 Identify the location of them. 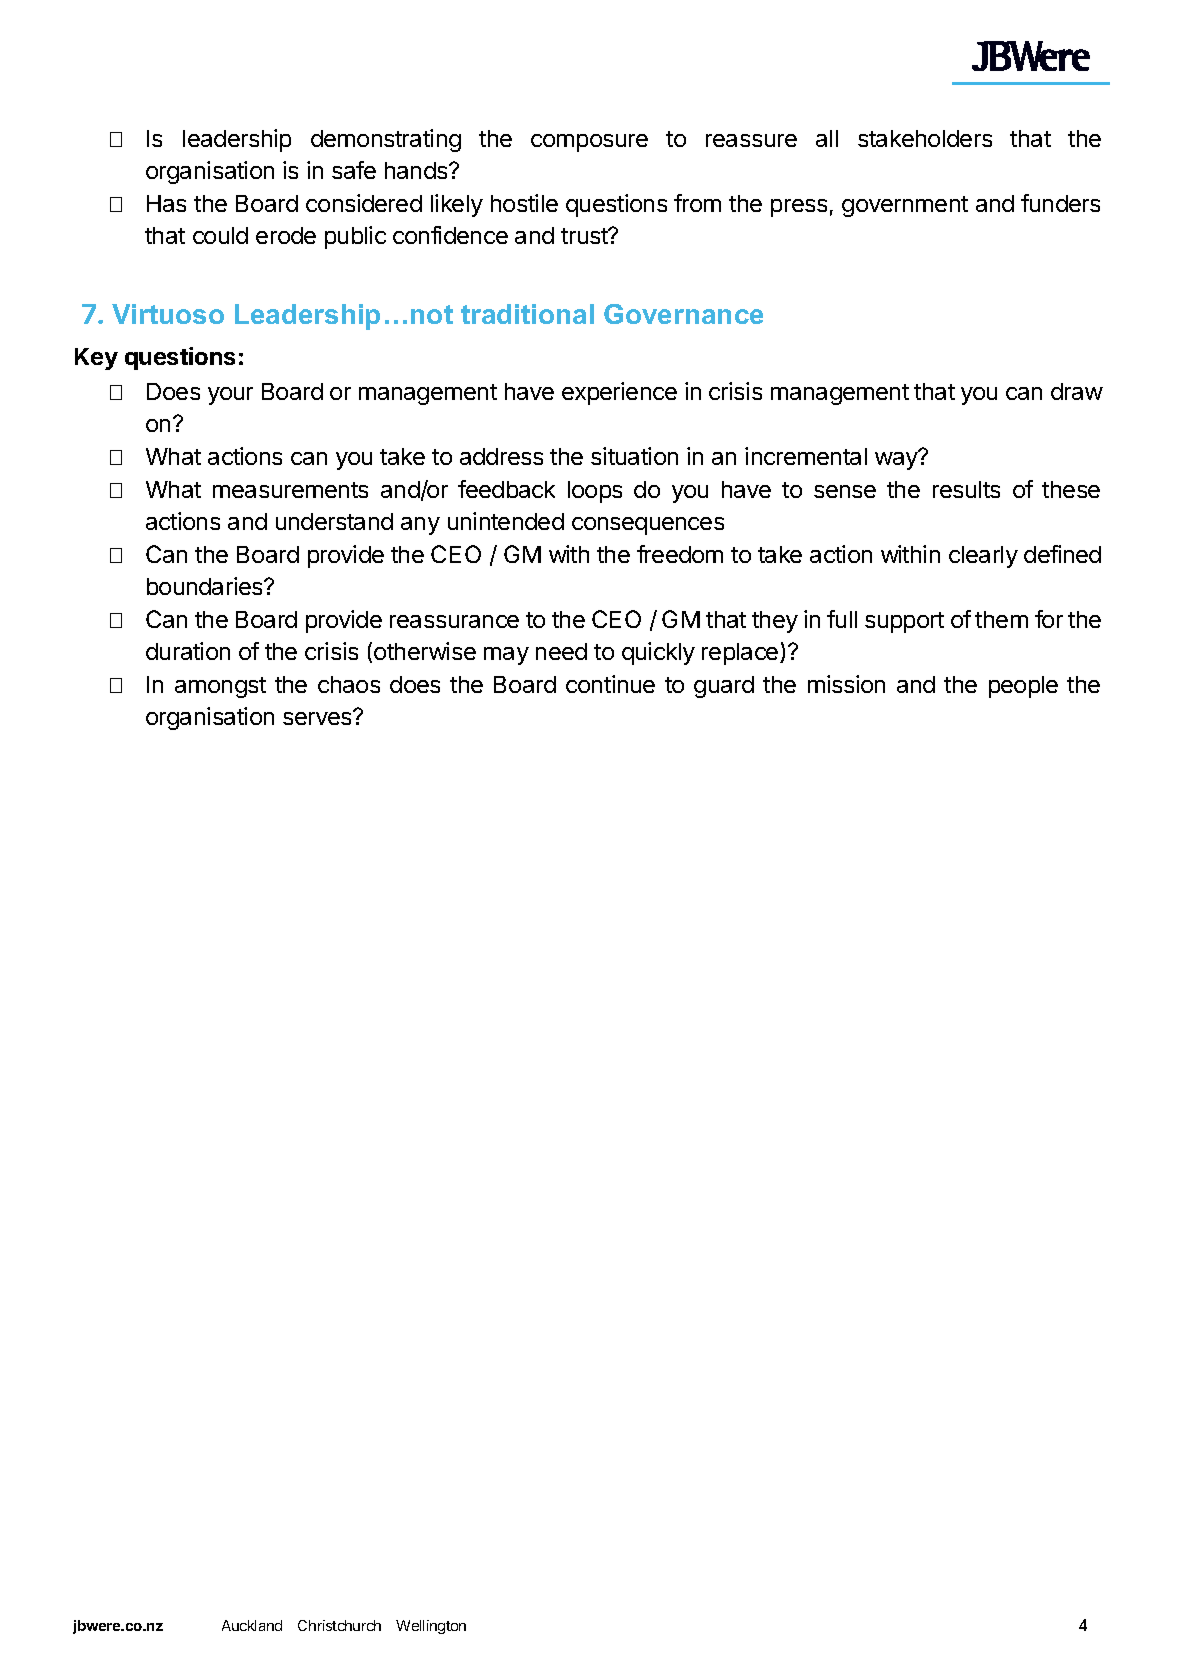
(1001, 619).
